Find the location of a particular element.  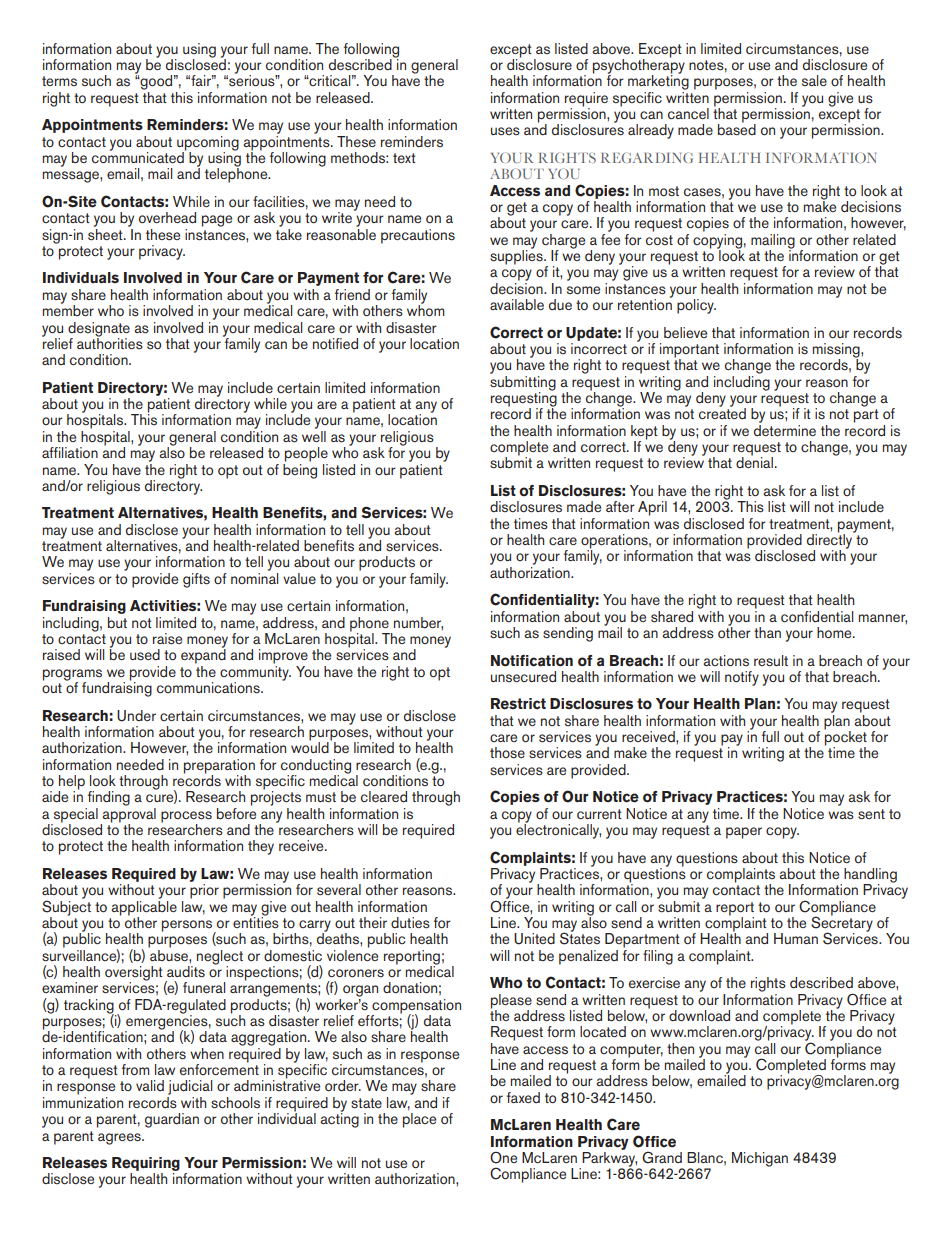

authorities is located at coordinates (110, 342).
